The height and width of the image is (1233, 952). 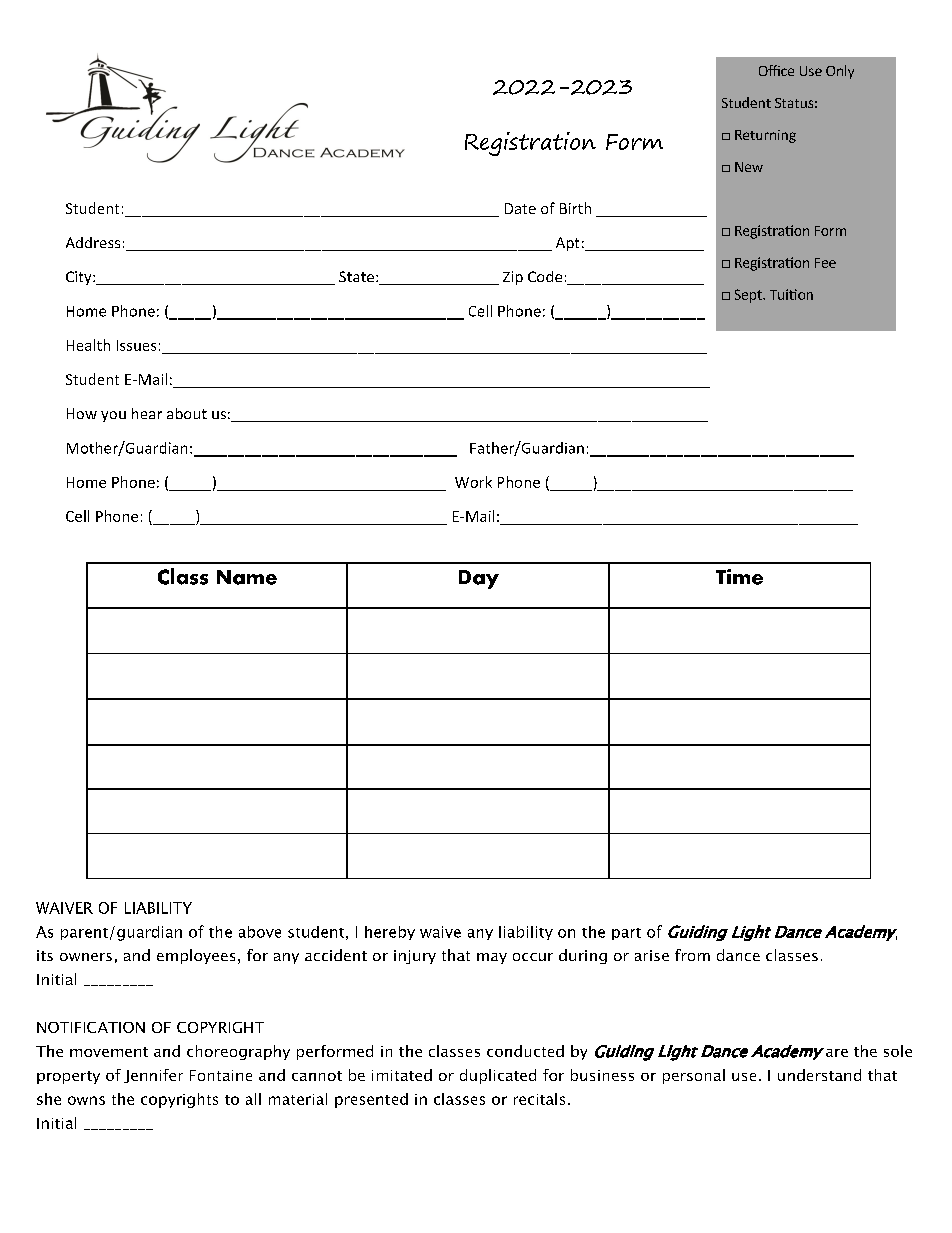 What do you see at coordinates (819, 1075) in the image?
I see `understand` at bounding box center [819, 1075].
